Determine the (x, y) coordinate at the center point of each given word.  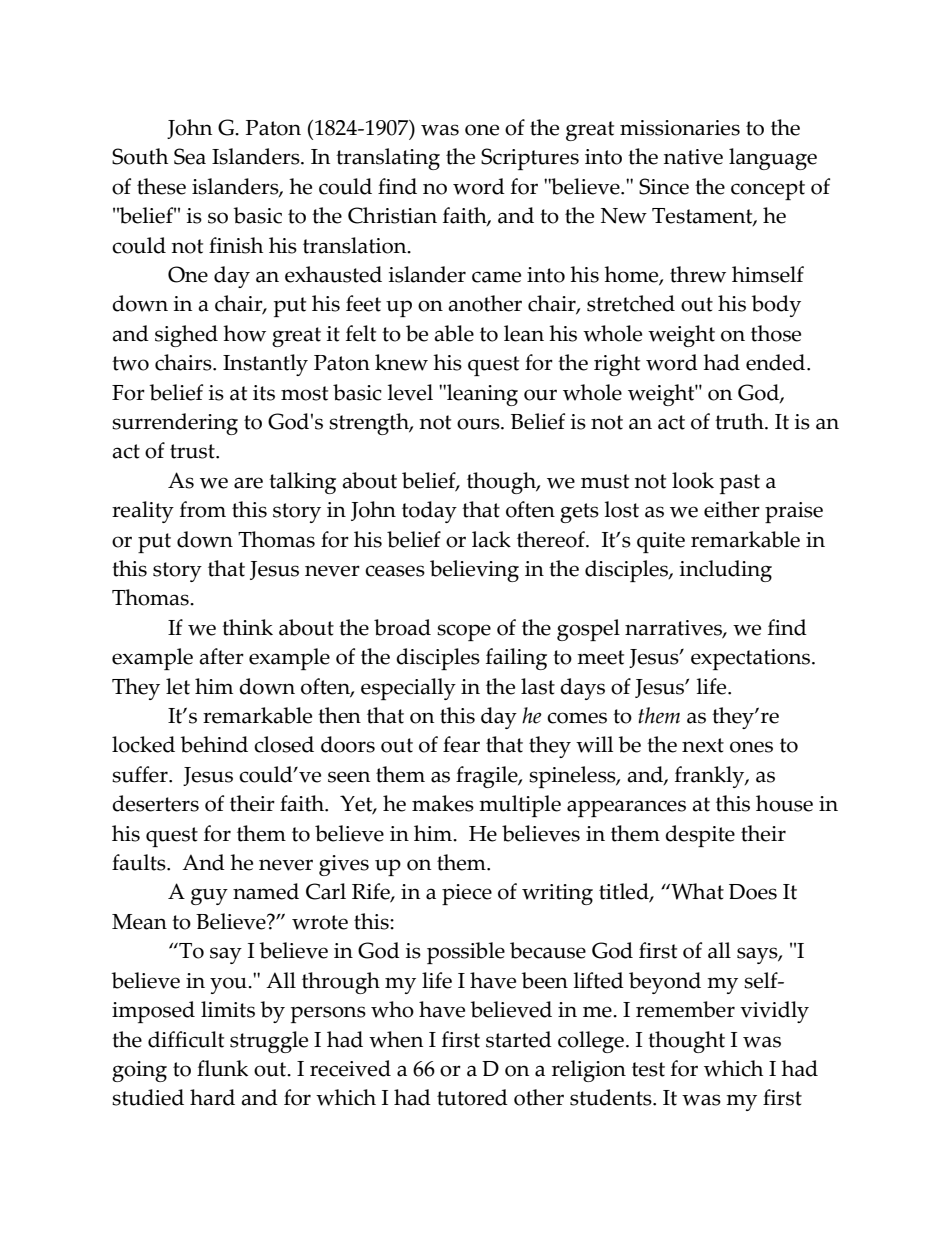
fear (461, 744)
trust (193, 451)
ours (479, 424)
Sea (190, 156)
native (693, 157)
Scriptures (530, 159)
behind (214, 744)
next (703, 745)
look (693, 480)
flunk (222, 1068)
